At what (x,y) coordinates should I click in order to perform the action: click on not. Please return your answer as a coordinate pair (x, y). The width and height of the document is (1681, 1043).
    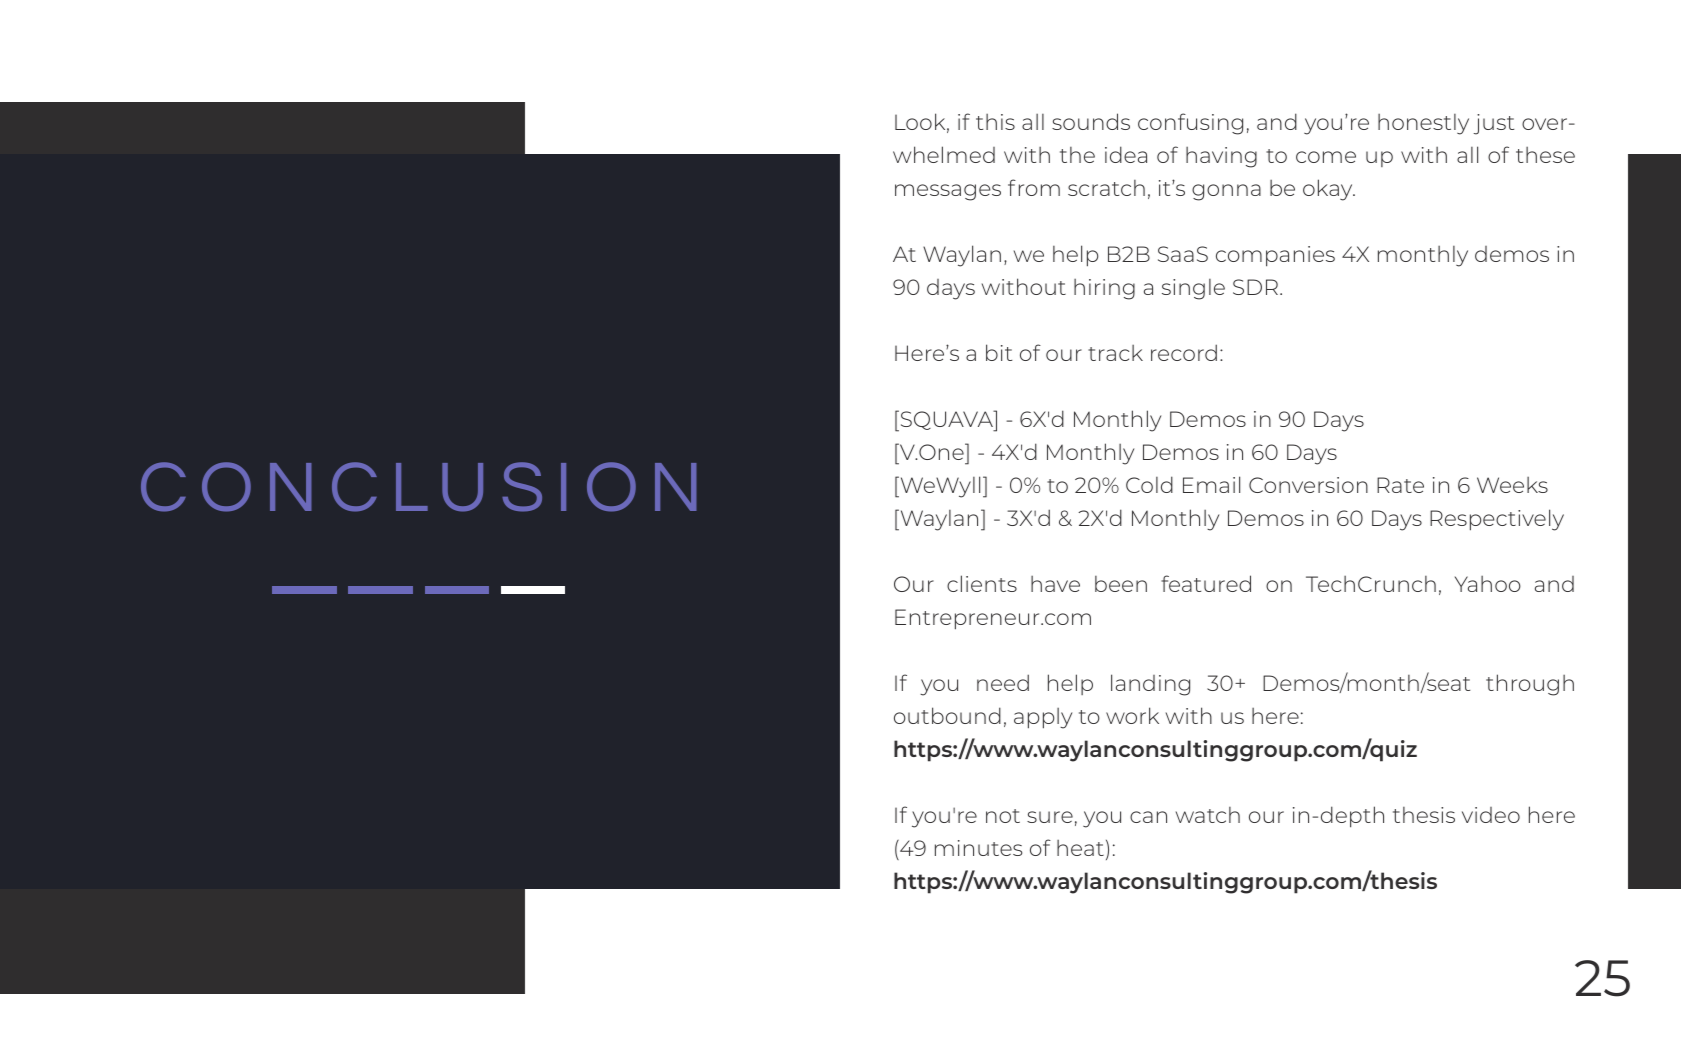
    Looking at the image, I should click on (1003, 816).
